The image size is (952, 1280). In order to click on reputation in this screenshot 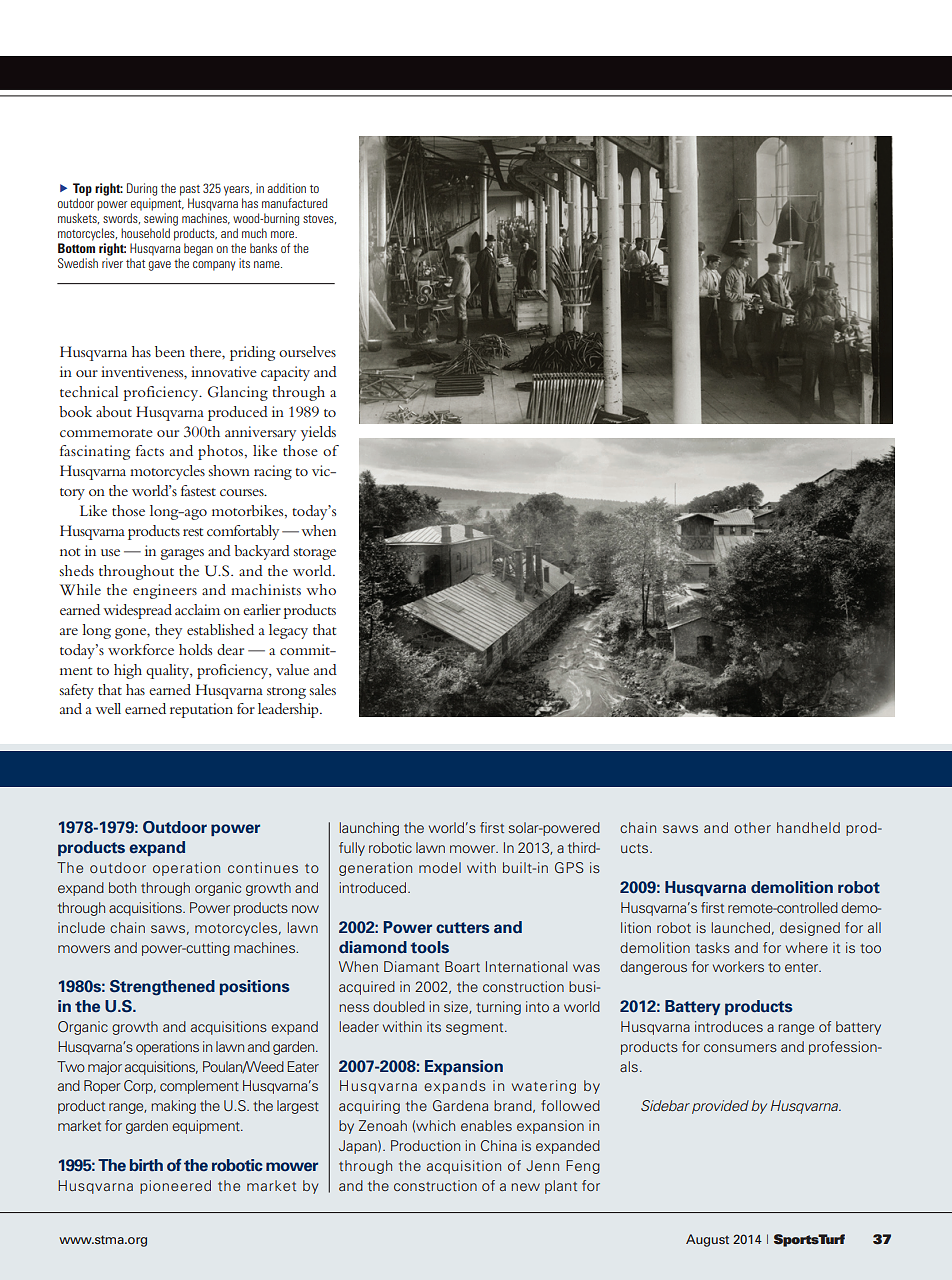, I will do `click(201, 710)`.
